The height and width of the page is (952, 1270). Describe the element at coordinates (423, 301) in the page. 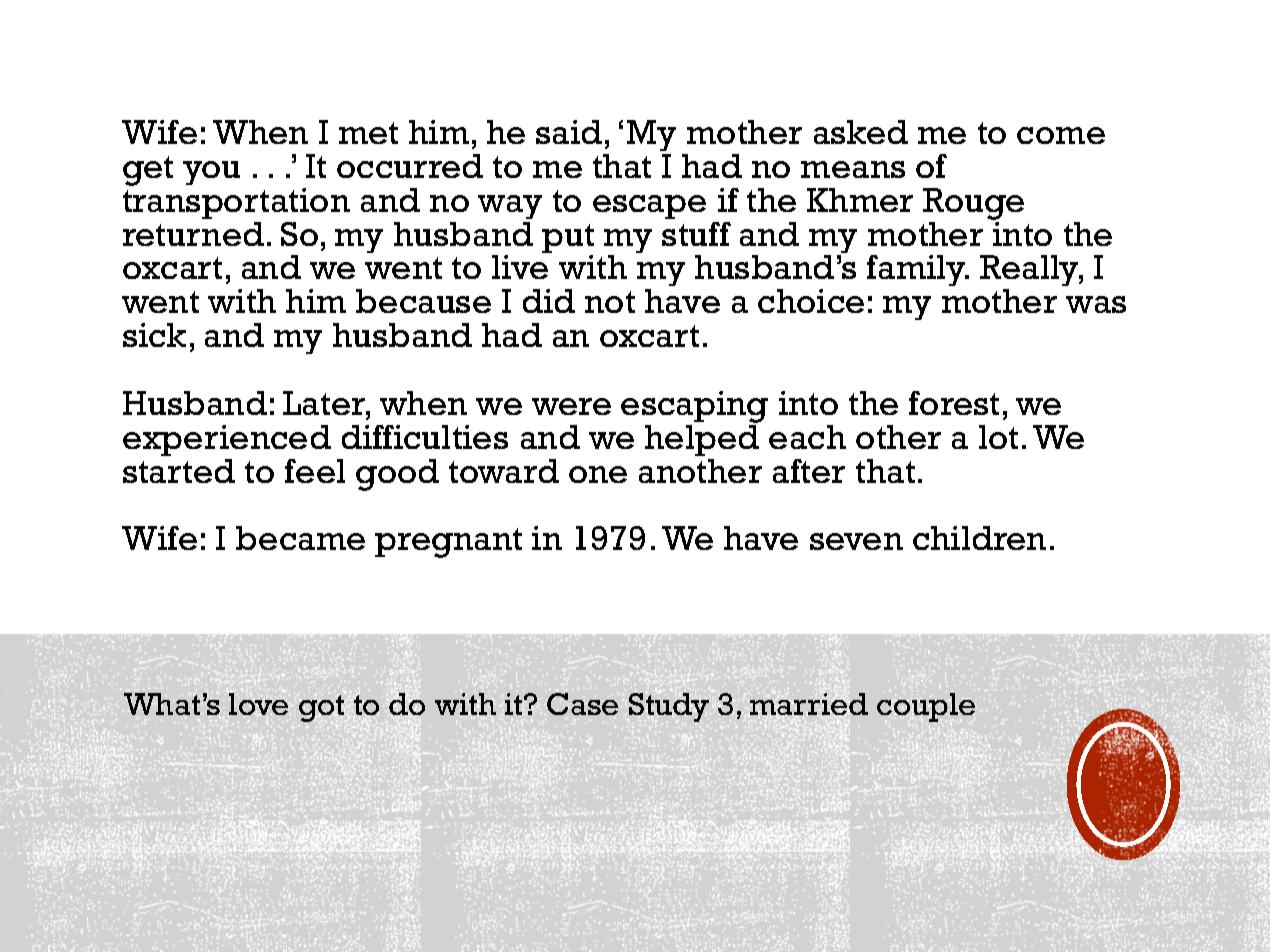

I see `because` at that location.
